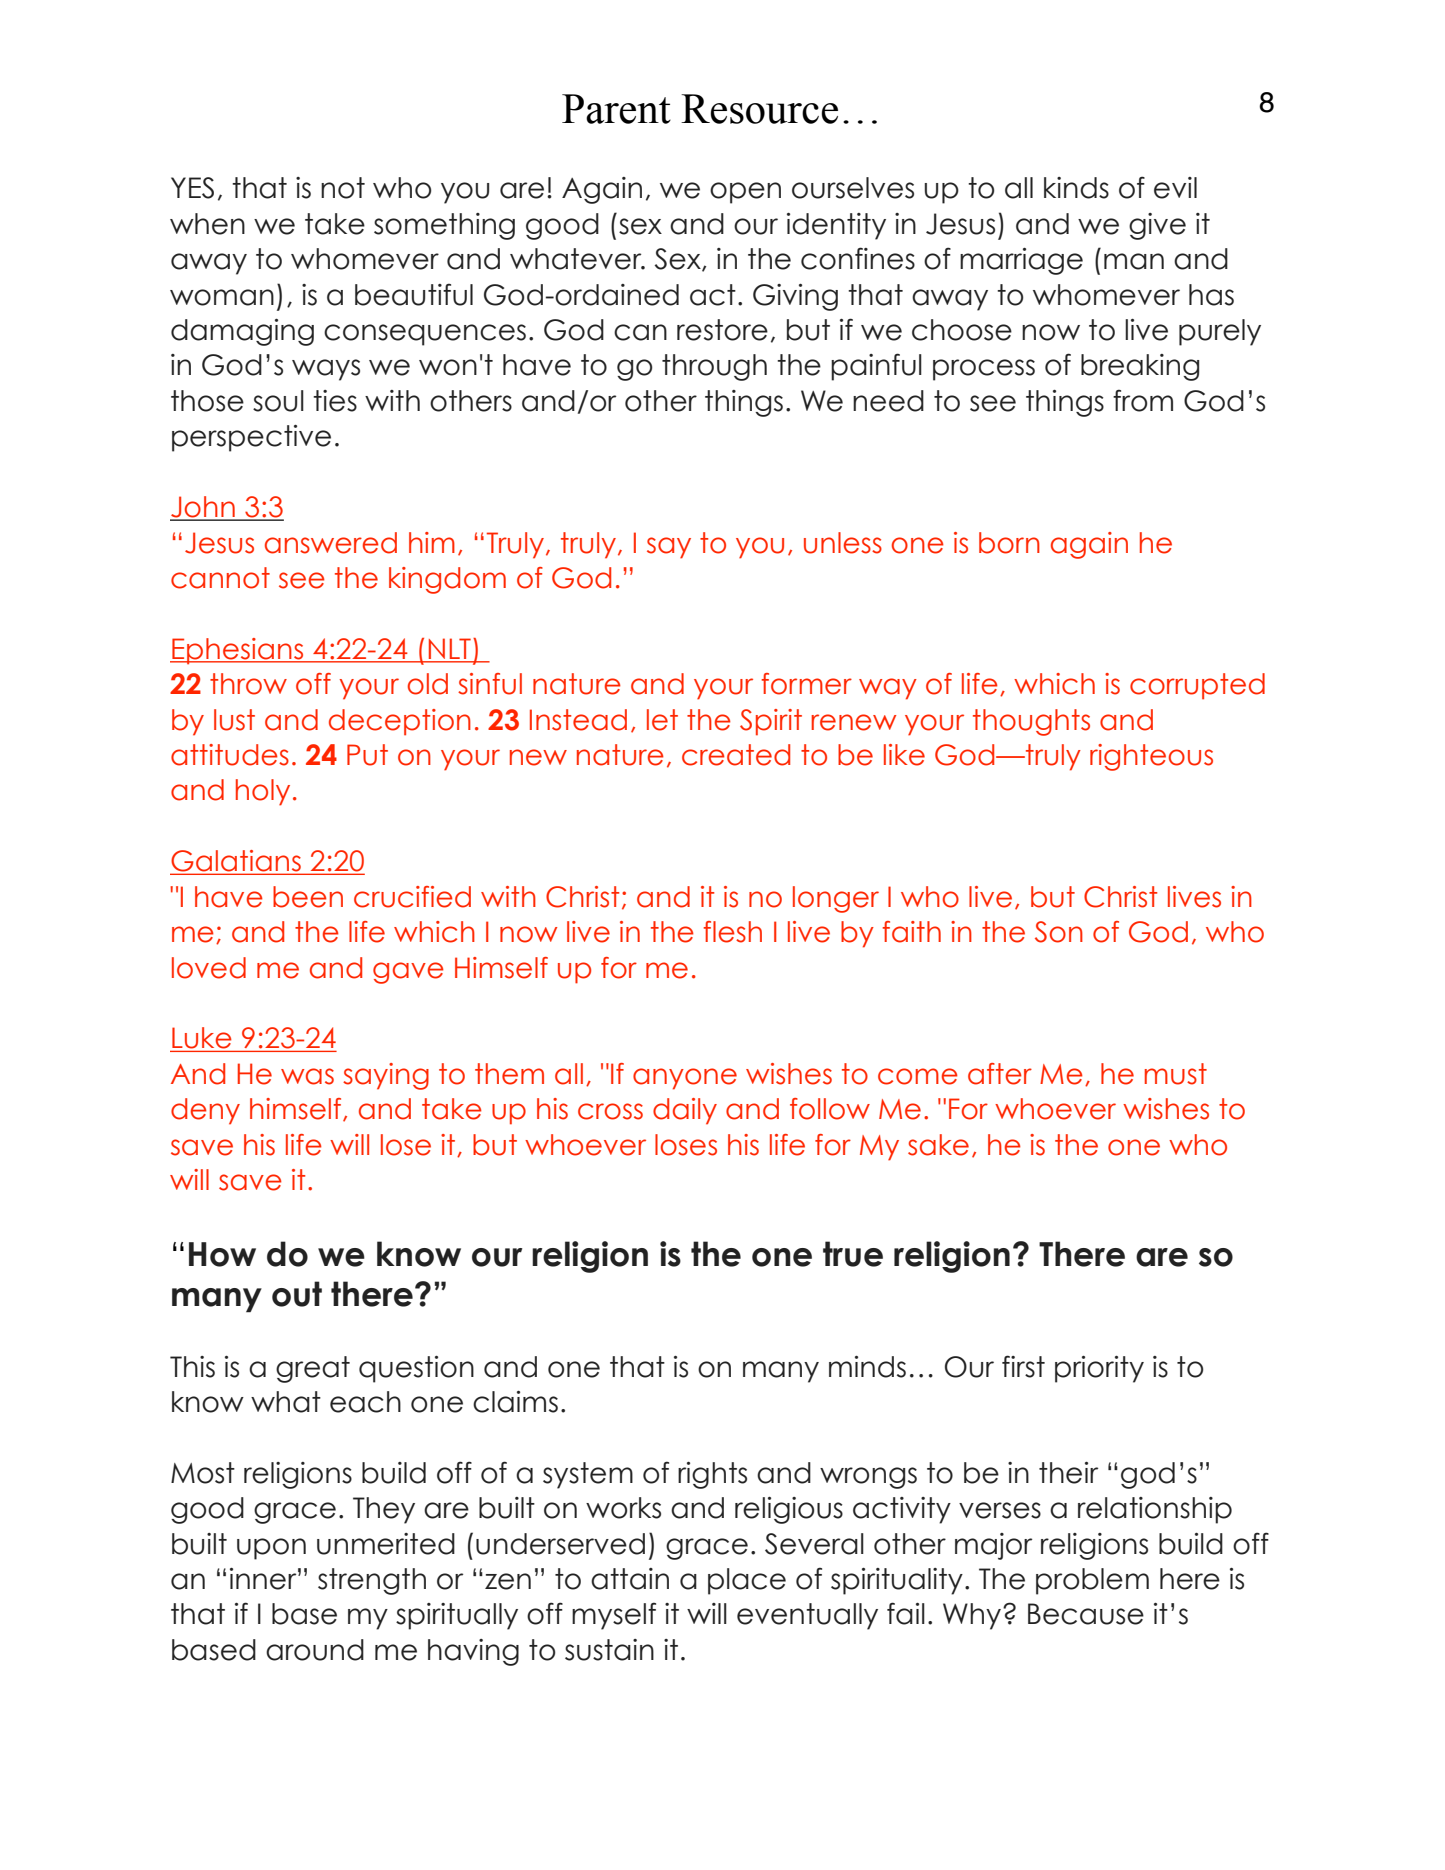  What do you see at coordinates (747, 1581) in the screenshot?
I see `place` at bounding box center [747, 1581].
